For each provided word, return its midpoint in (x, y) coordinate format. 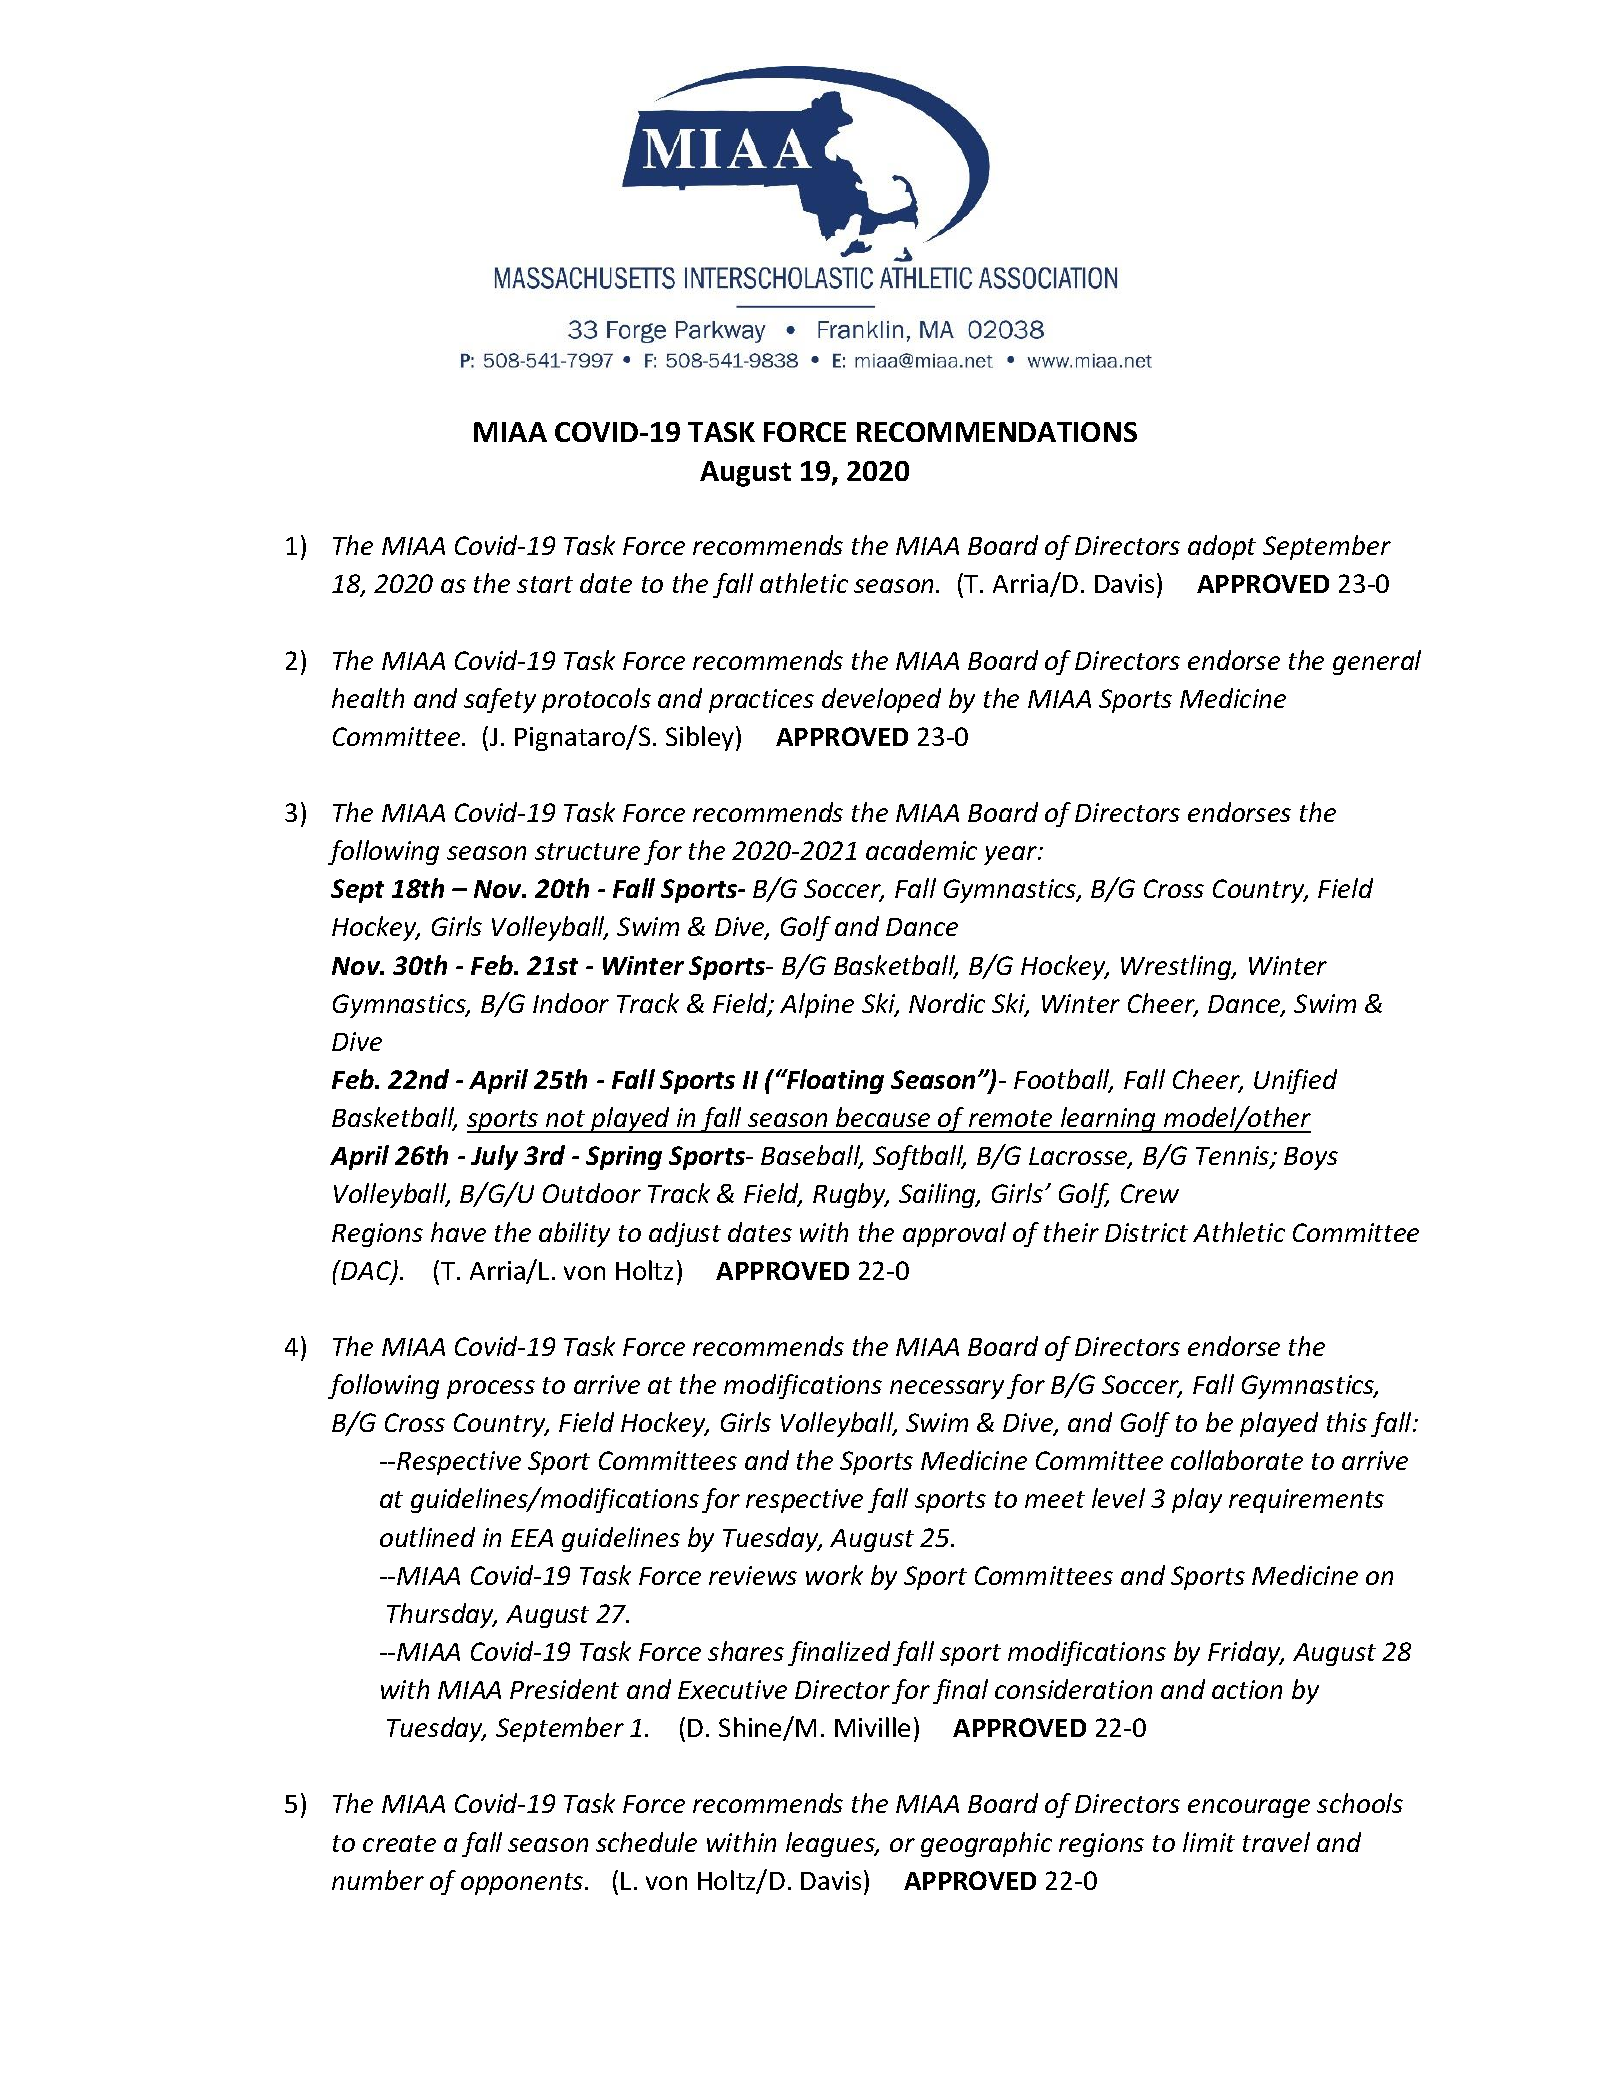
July (494, 1157)
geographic (986, 1844)
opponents (523, 1884)
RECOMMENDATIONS (997, 432)
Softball (919, 1157)
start (545, 584)
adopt (1222, 547)
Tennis (1234, 1157)
